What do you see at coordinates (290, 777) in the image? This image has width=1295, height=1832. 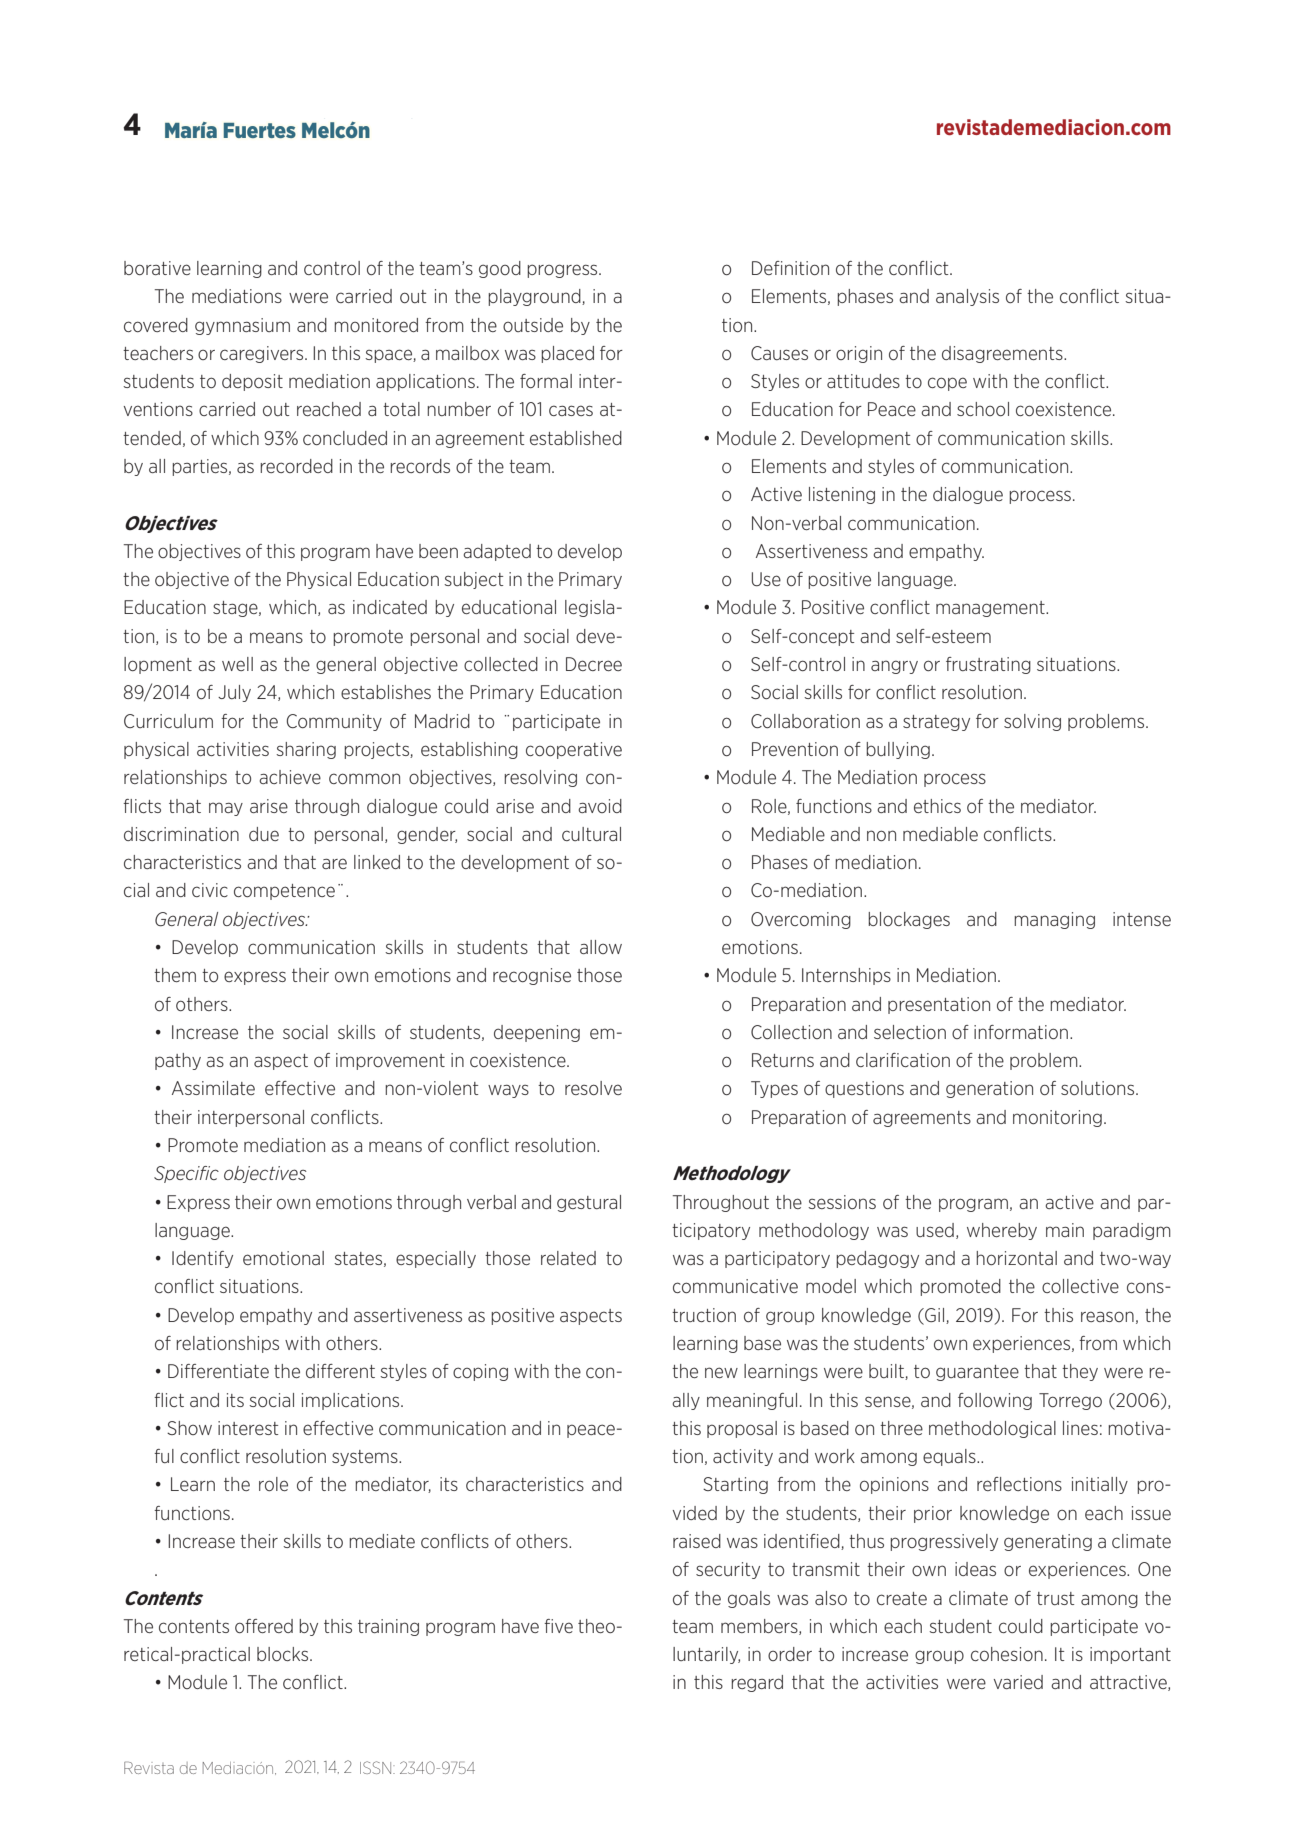 I see `achieve` at bounding box center [290, 777].
